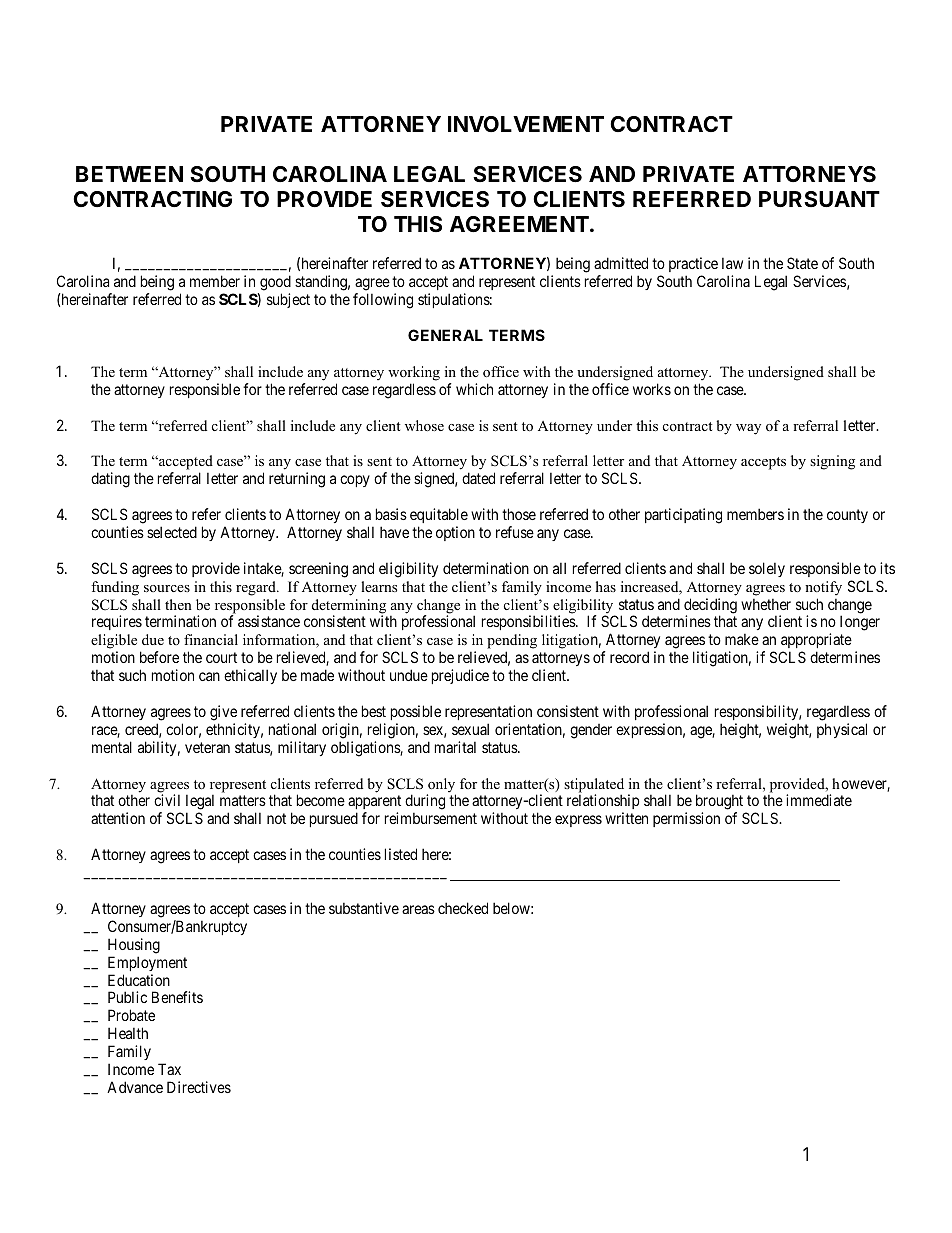  Describe the element at coordinates (129, 174) in the screenshot. I see `BETWEEN` at that location.
